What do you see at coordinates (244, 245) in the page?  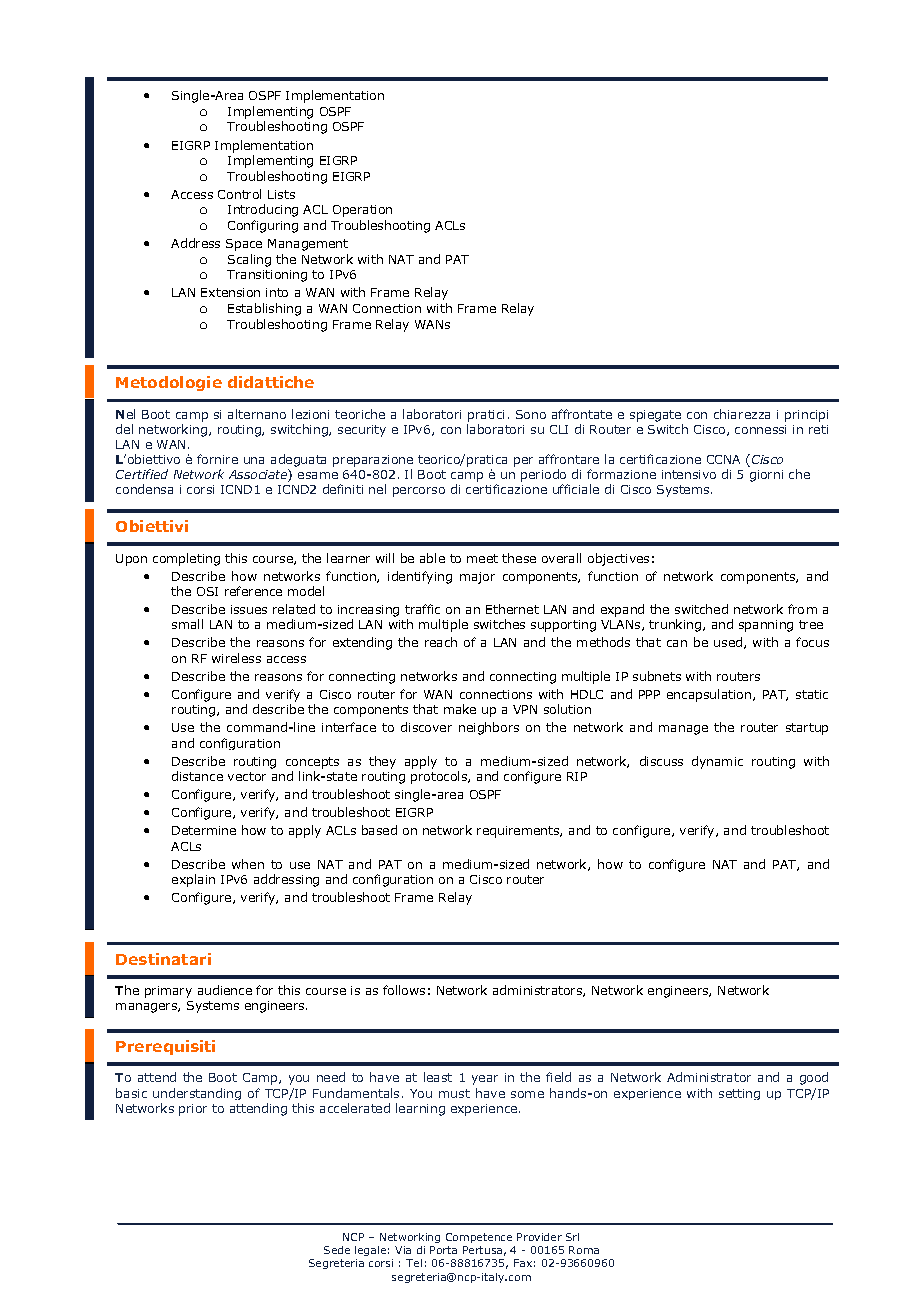 I see `Space` at bounding box center [244, 245].
